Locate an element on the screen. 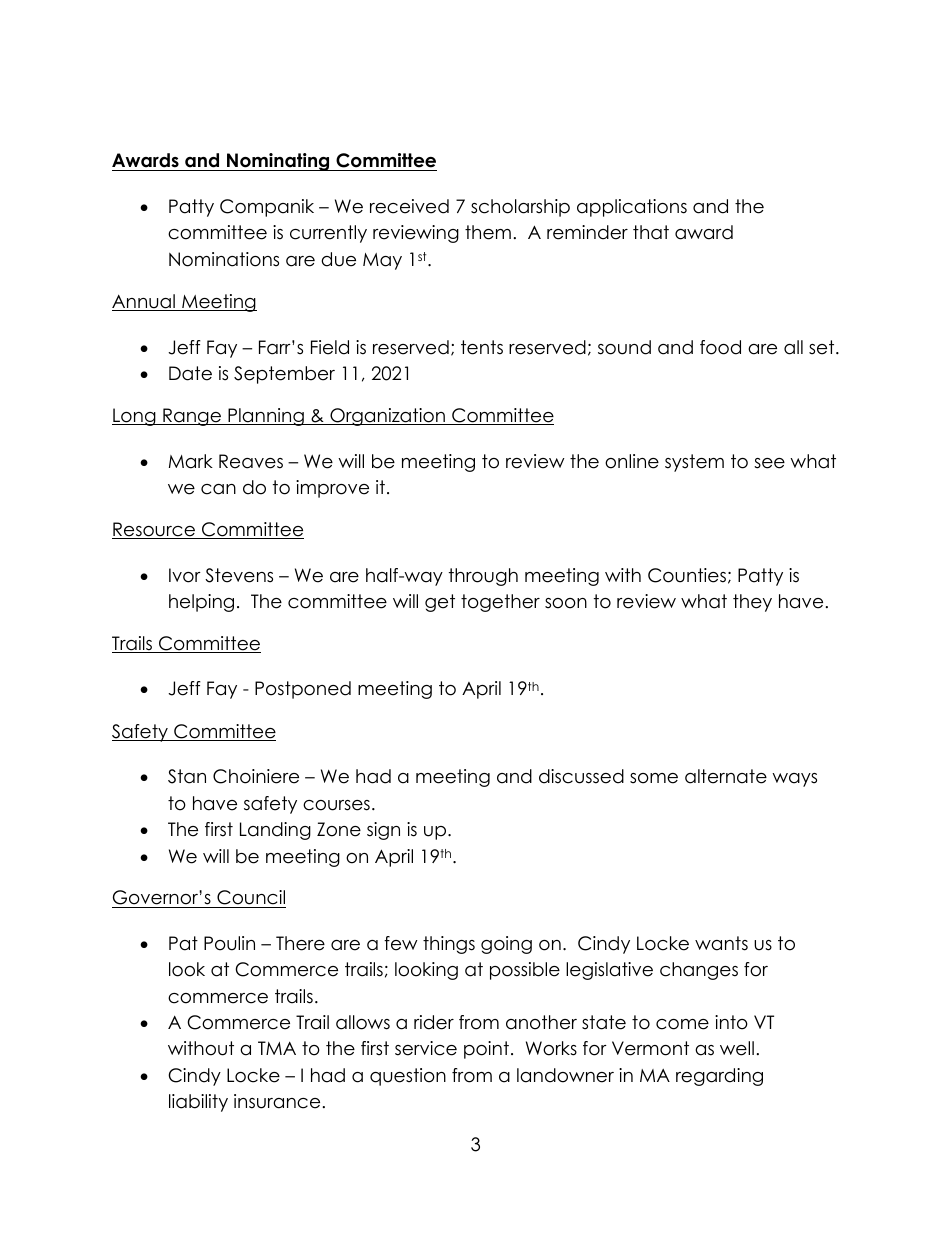 The height and width of the screenshot is (1233, 952). scholarship is located at coordinates (520, 208).
